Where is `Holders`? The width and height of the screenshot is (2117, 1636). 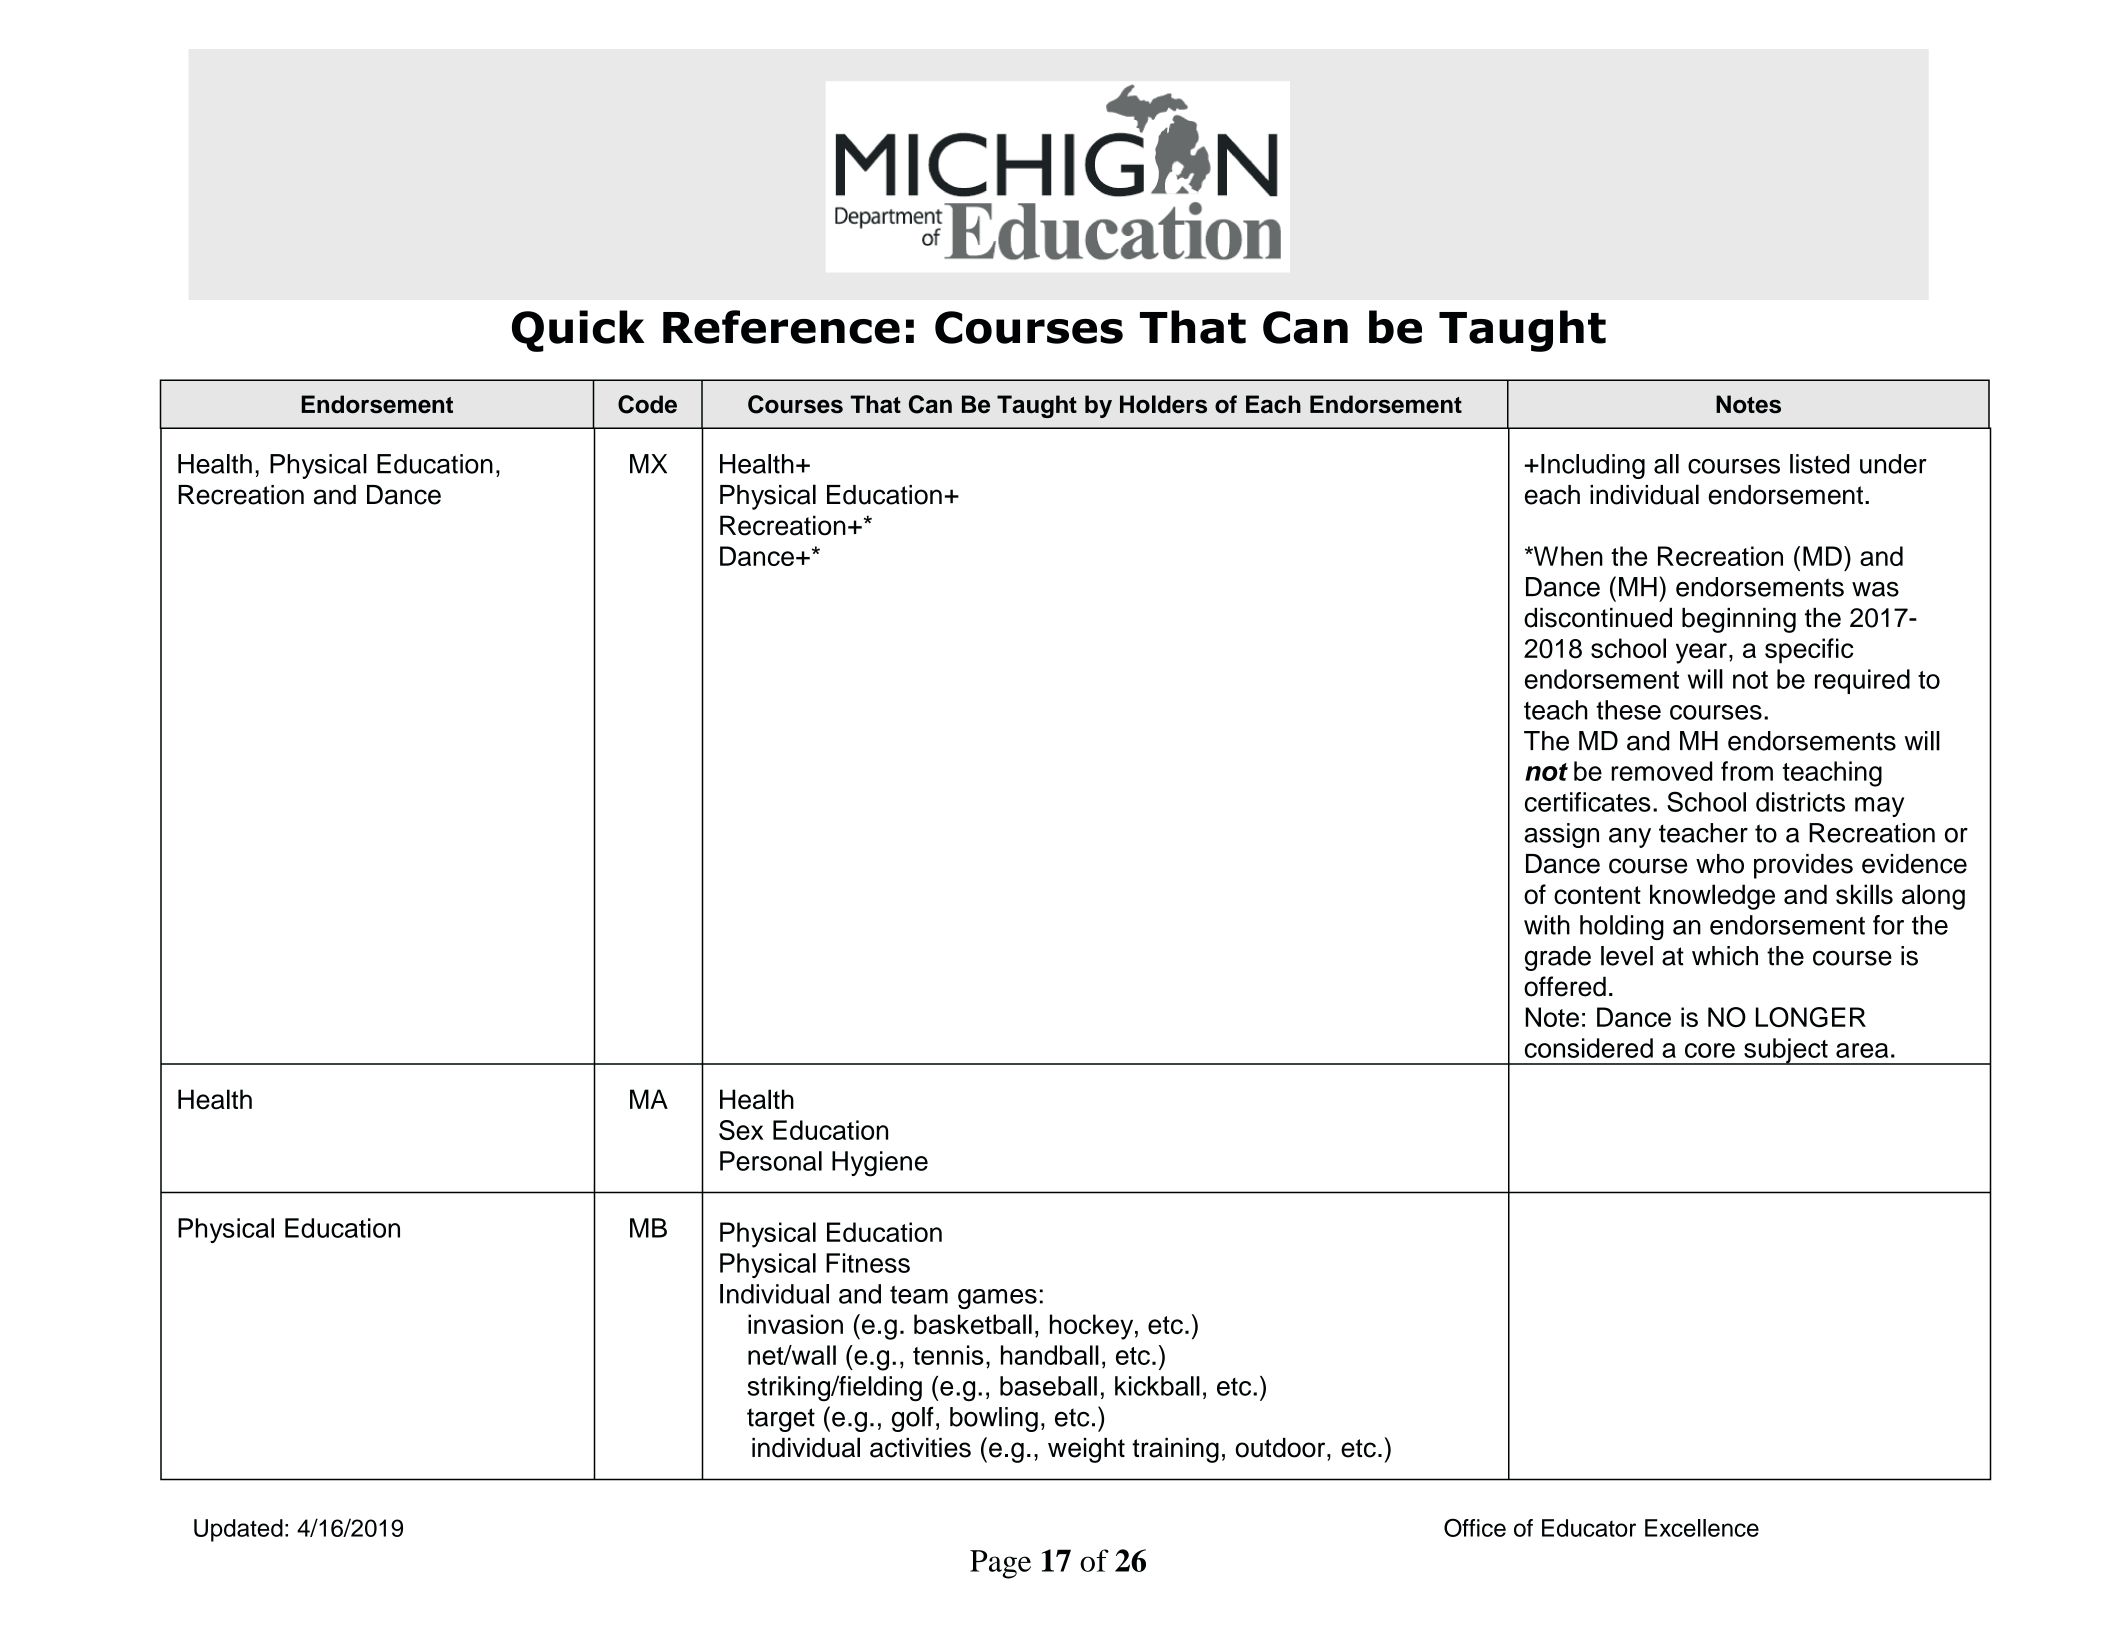 Holders is located at coordinates (1163, 404).
